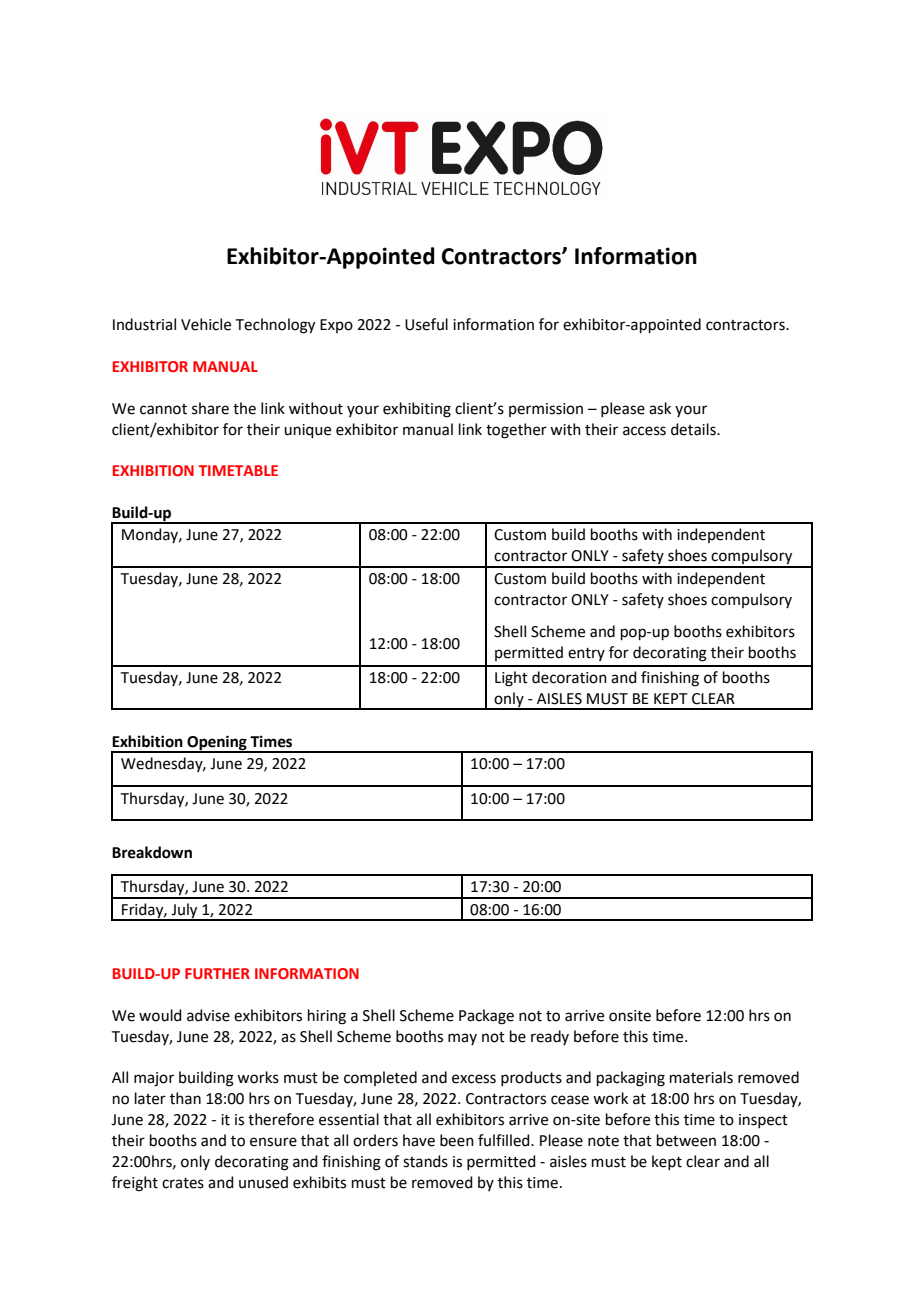  I want to click on between, so click(686, 1140).
